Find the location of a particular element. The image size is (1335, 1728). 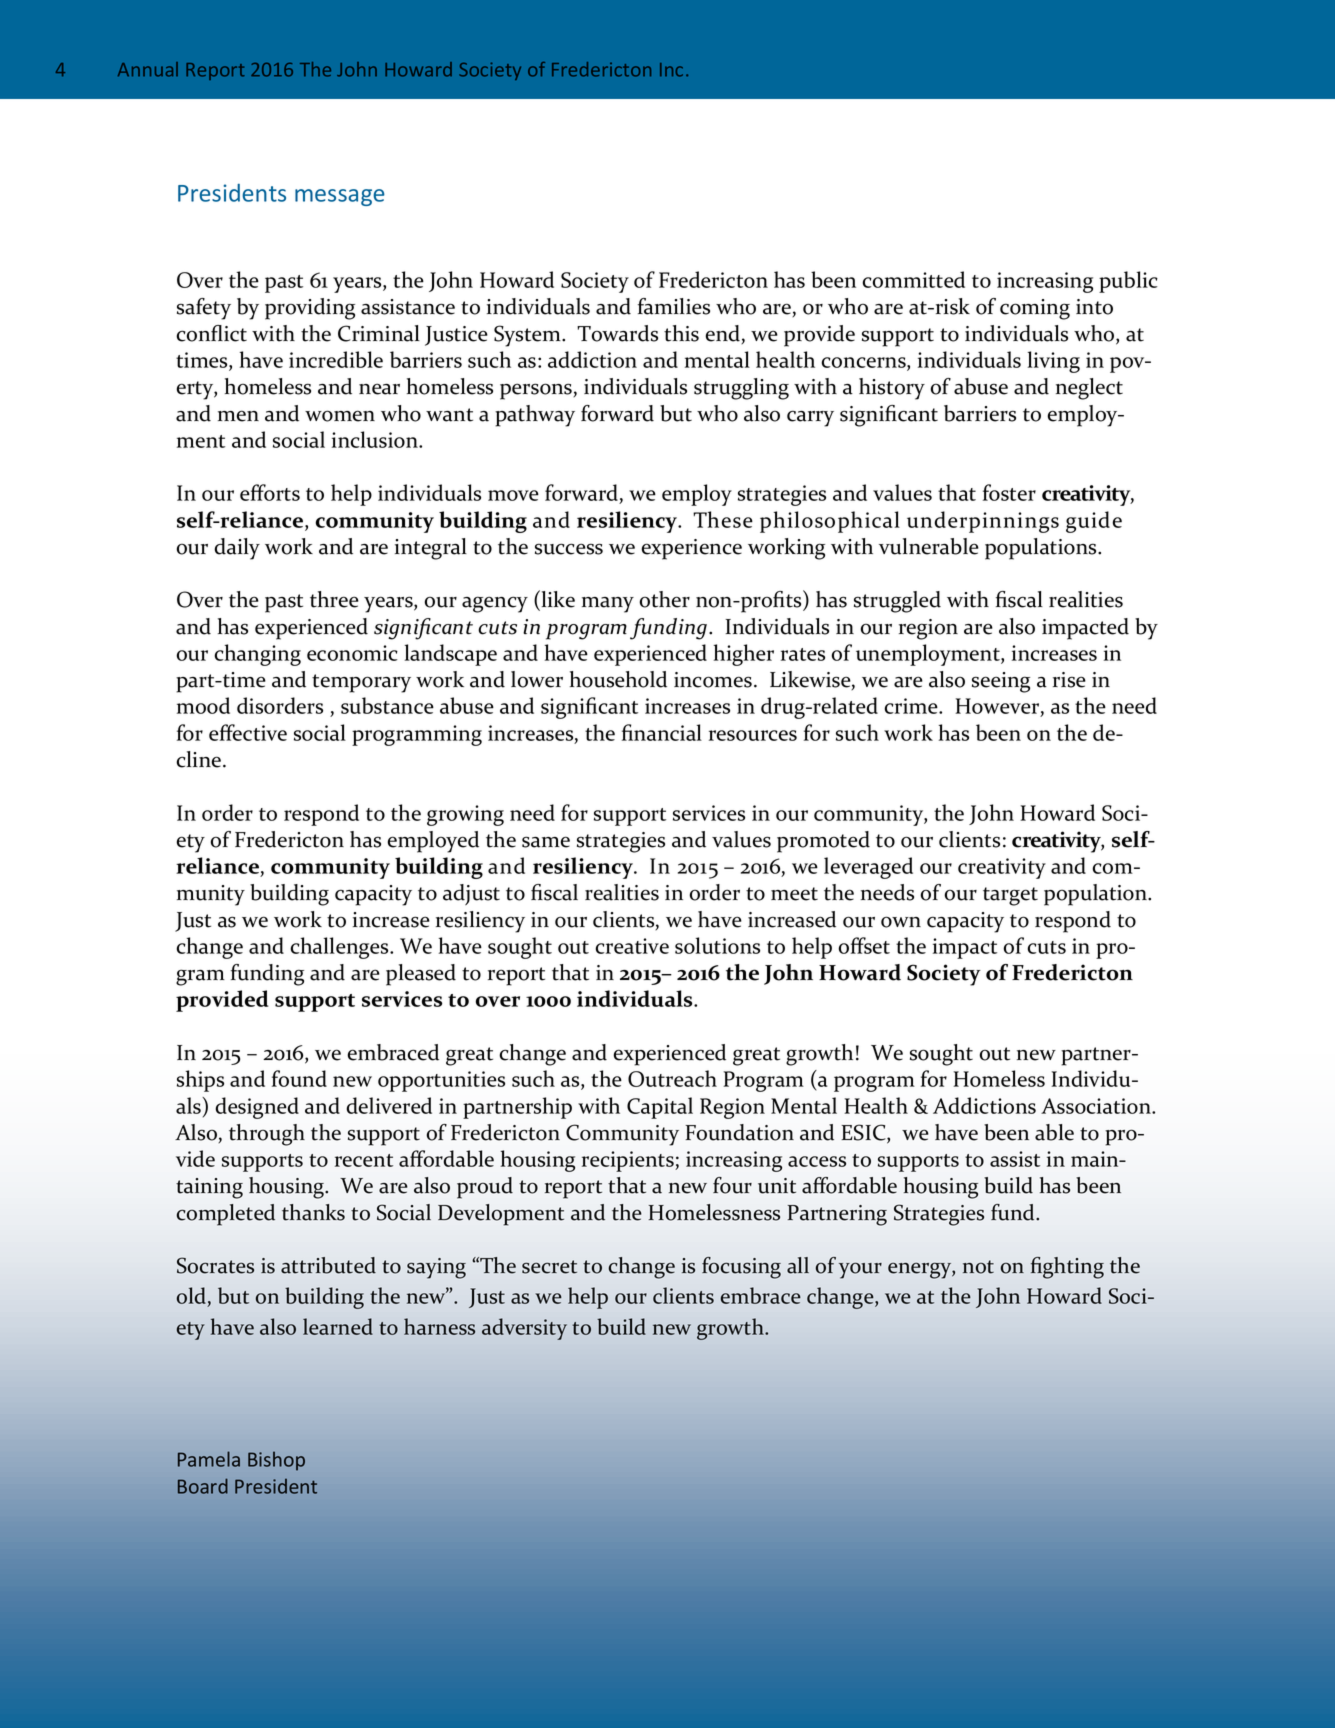

women is located at coordinates (340, 416).
